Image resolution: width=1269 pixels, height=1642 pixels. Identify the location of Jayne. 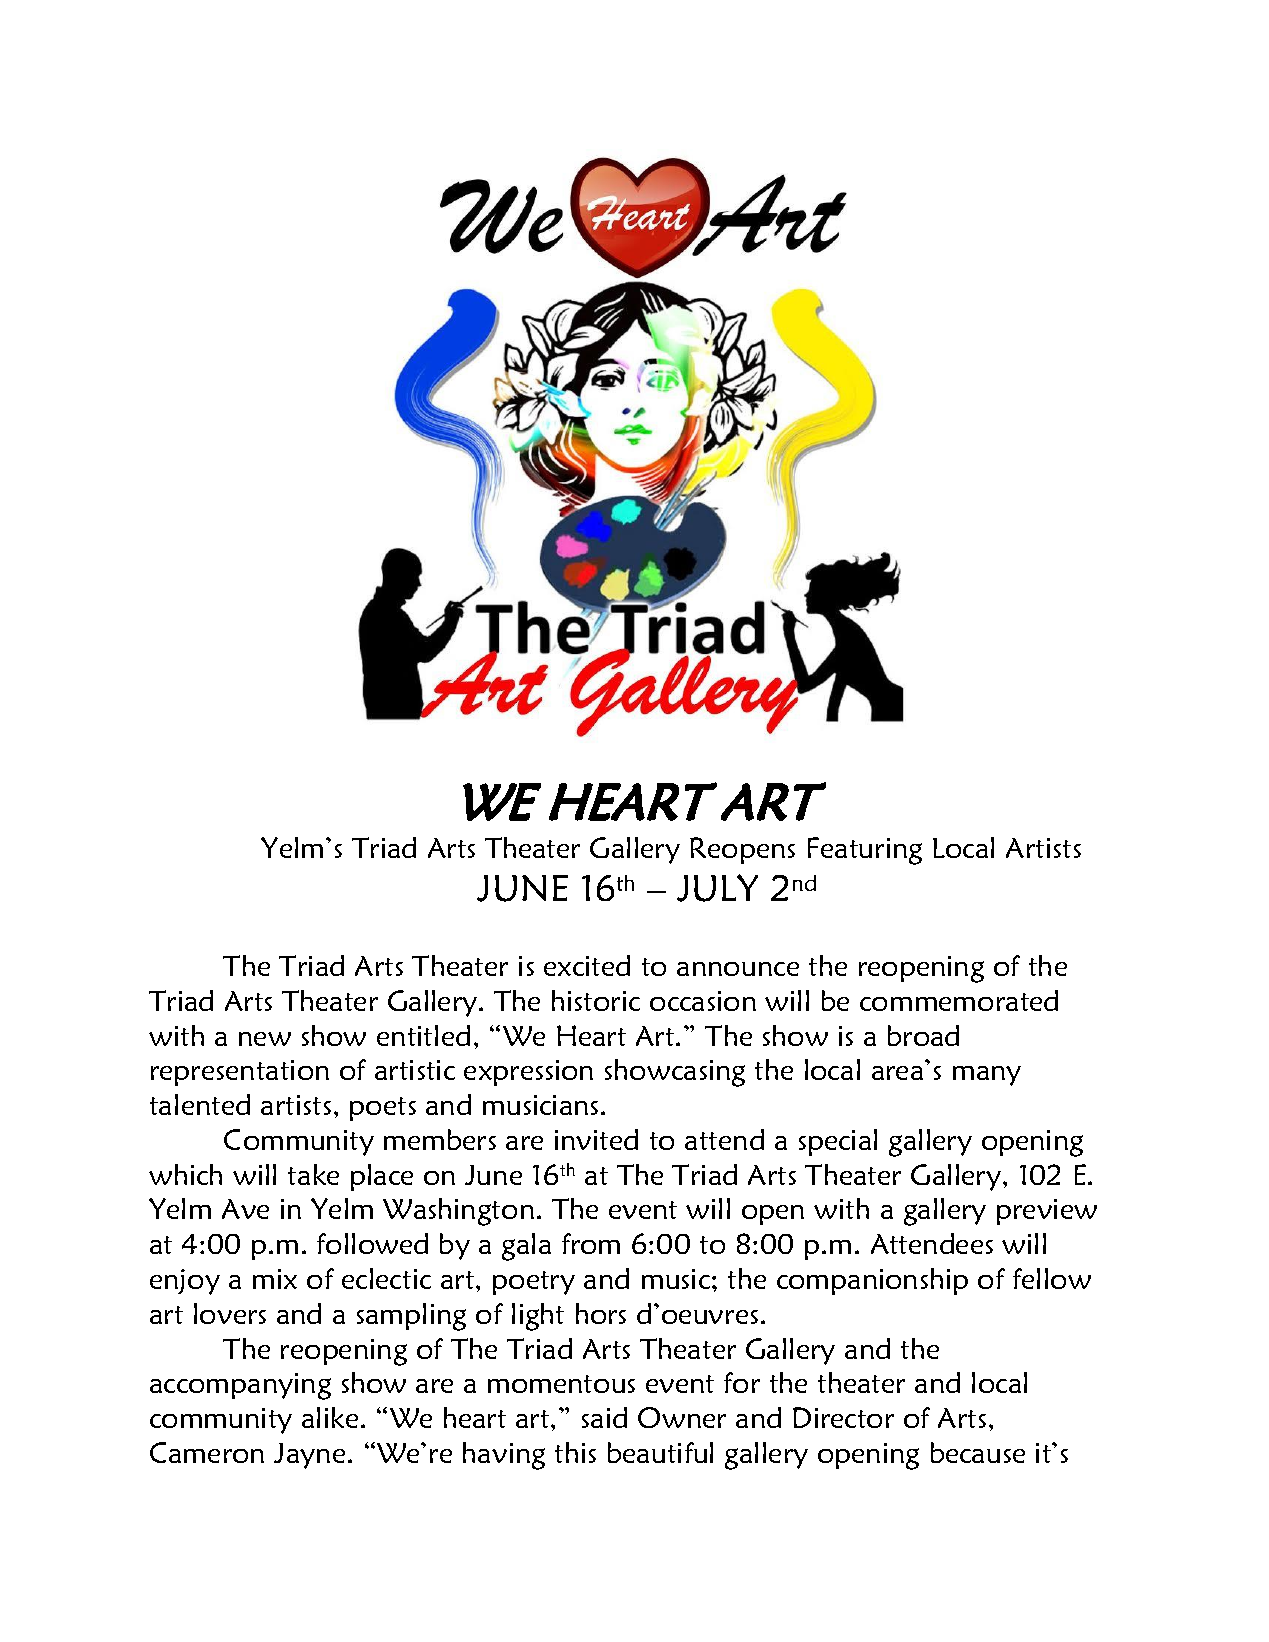
(309, 1456).
